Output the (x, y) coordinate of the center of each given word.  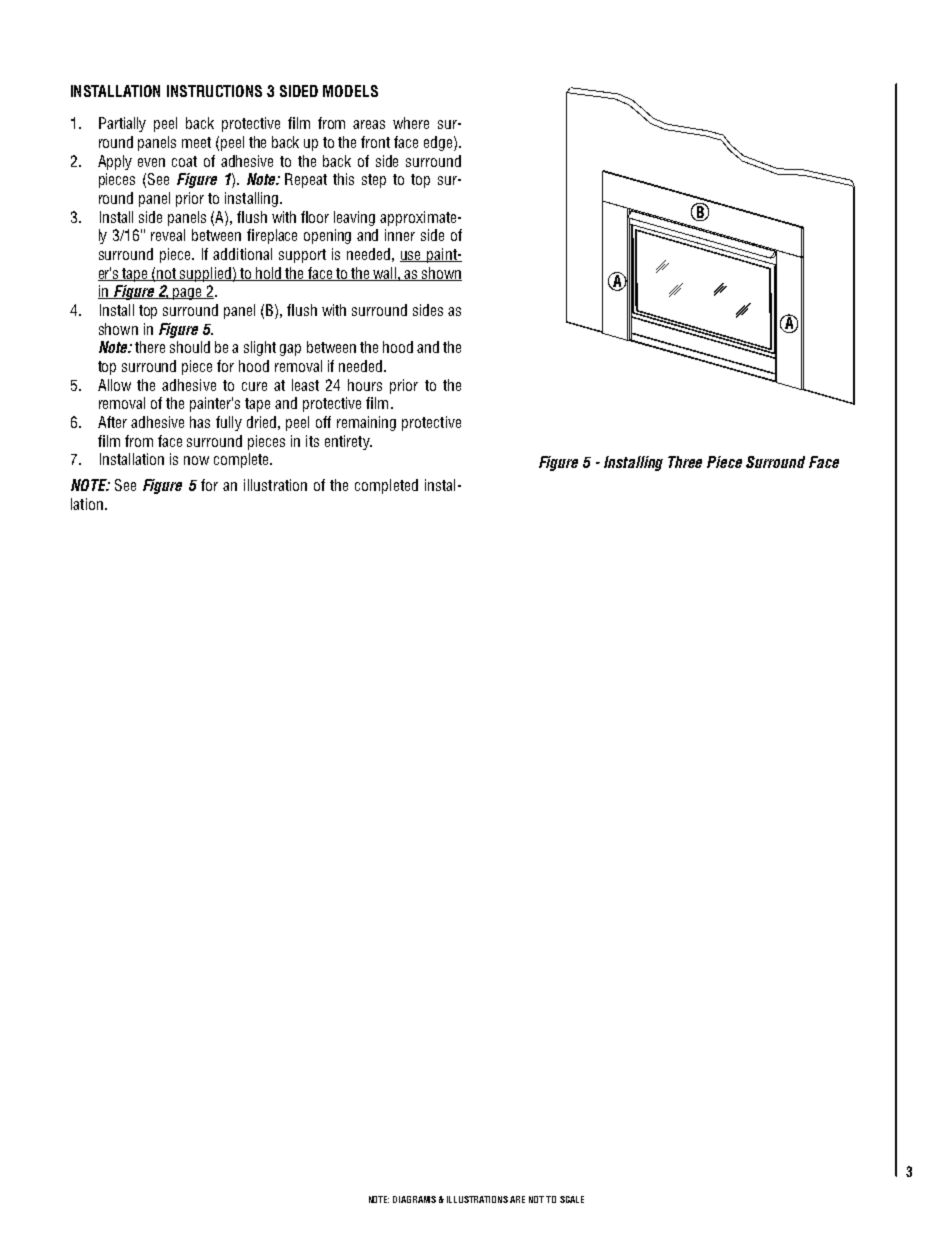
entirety (348, 442)
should (190, 347)
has (200, 422)
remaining (366, 423)
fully (229, 423)
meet (196, 142)
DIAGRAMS (414, 1199)
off (323, 422)
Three (685, 462)
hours (365, 385)
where (411, 123)
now (196, 460)
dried (261, 422)
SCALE (572, 1199)
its (312, 441)
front (375, 142)
